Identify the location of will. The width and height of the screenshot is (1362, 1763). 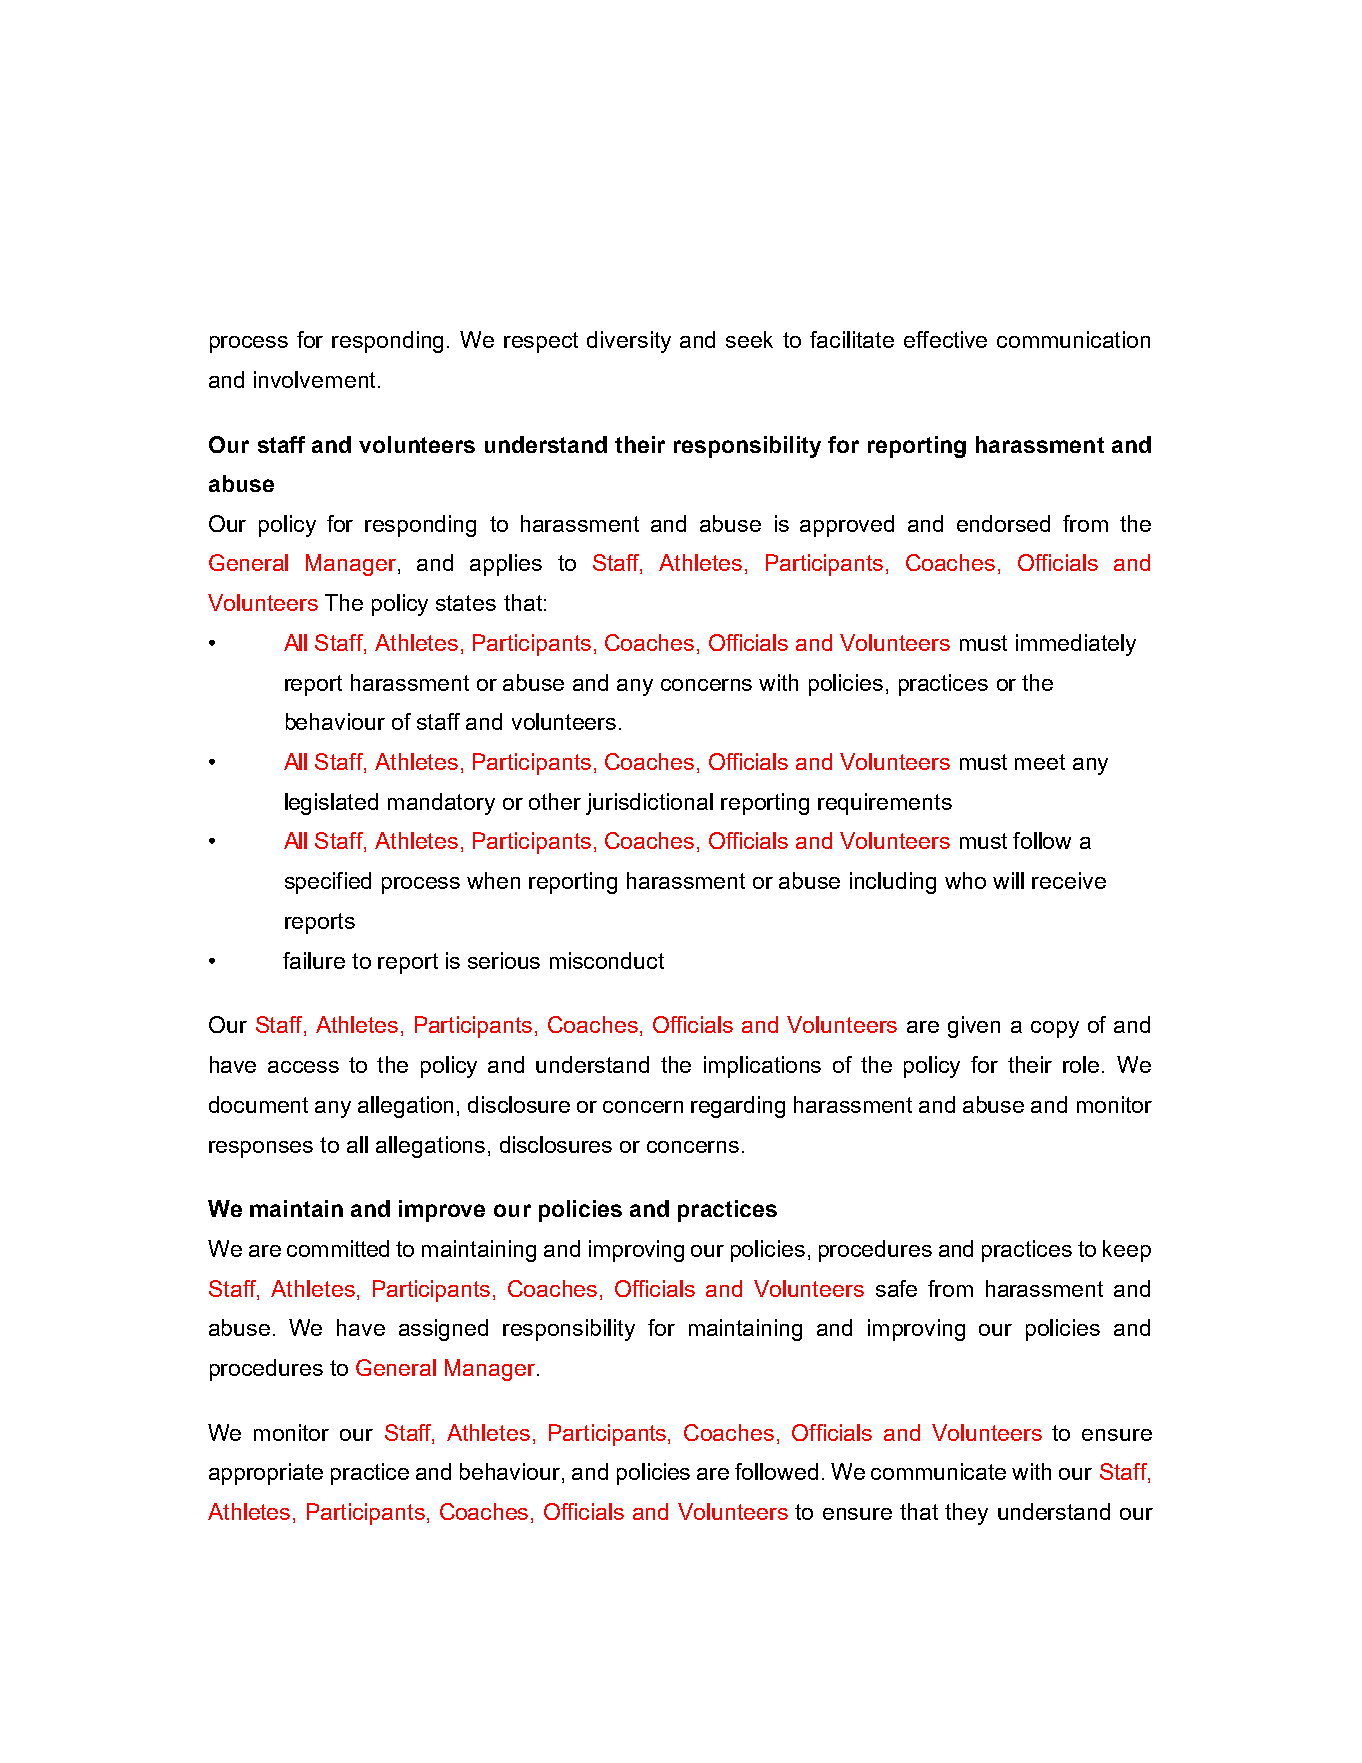
(1008, 880).
